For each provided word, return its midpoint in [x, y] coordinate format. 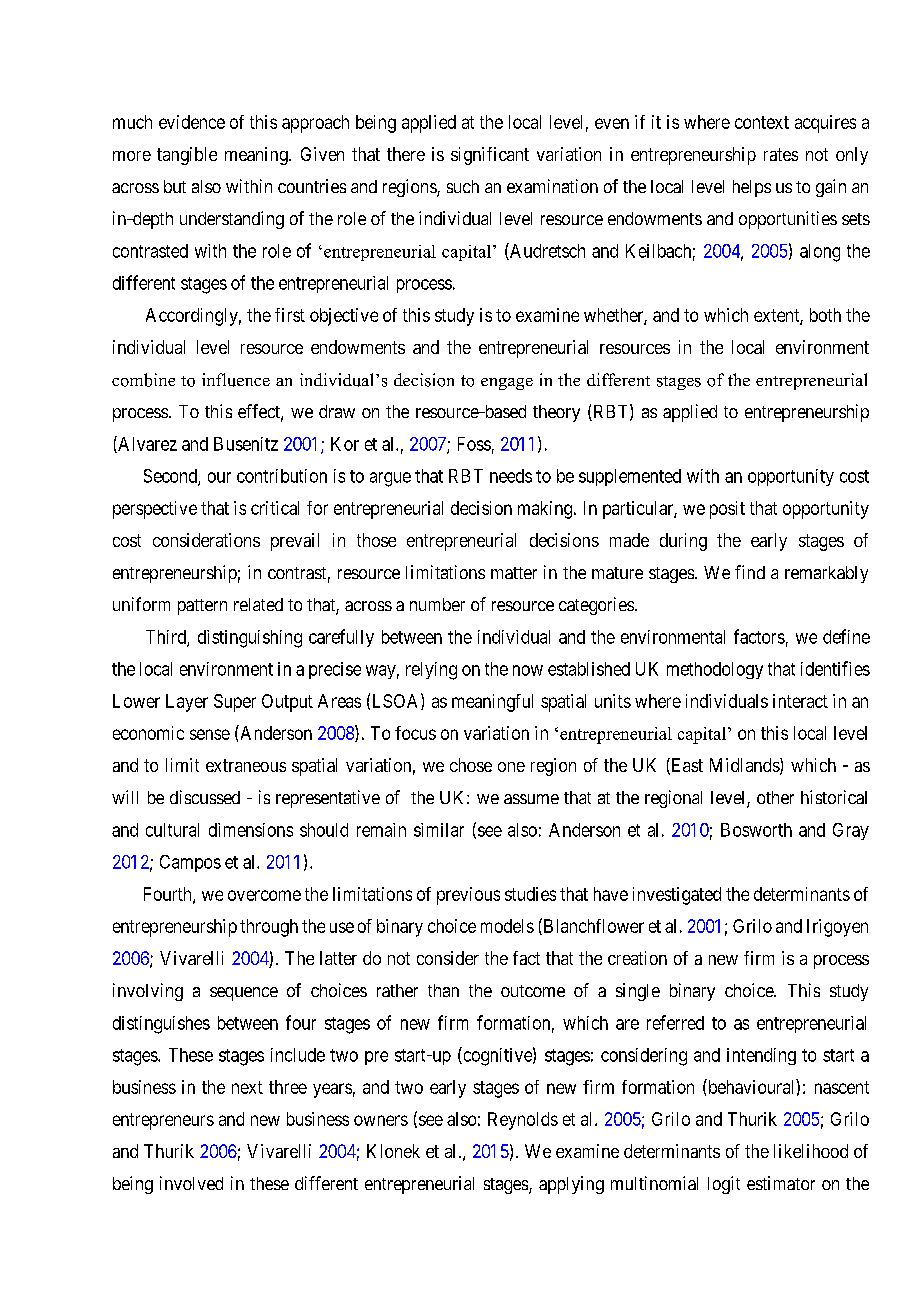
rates [781, 154]
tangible [187, 156]
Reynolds [523, 1121]
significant [490, 156]
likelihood [811, 1151]
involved [191, 1183]
